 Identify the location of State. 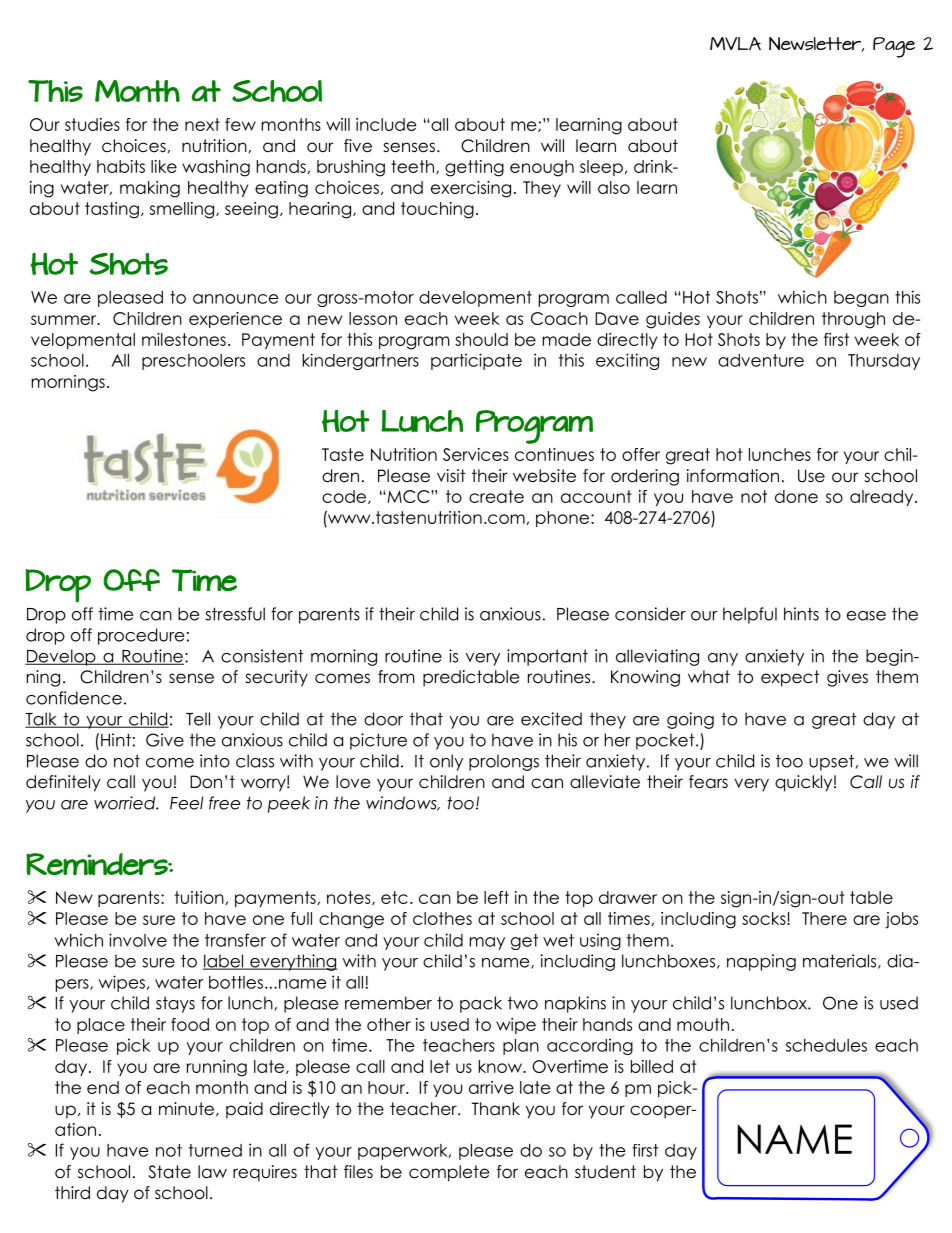
(169, 1172).
